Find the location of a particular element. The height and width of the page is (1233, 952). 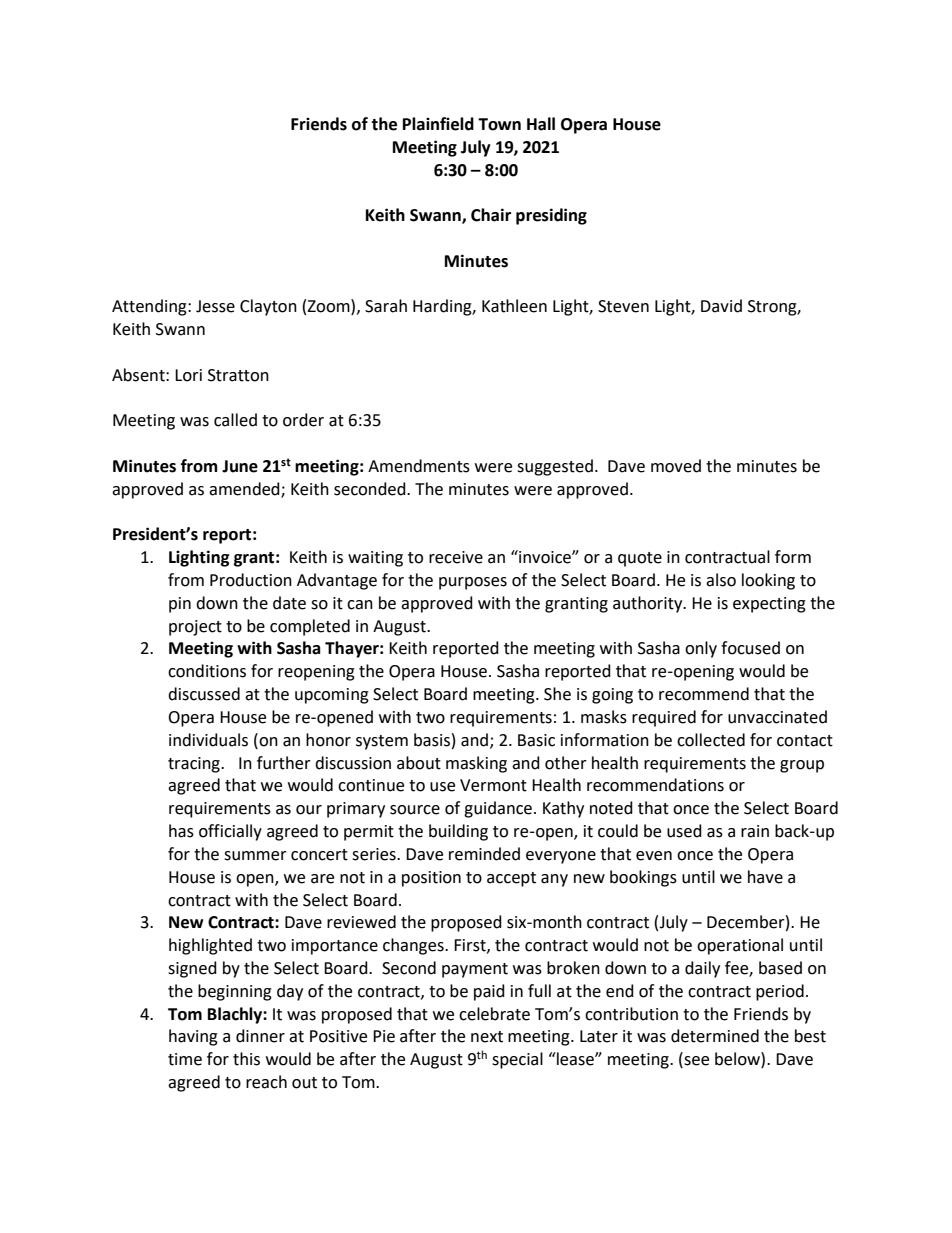

Stratton is located at coordinates (238, 375).
